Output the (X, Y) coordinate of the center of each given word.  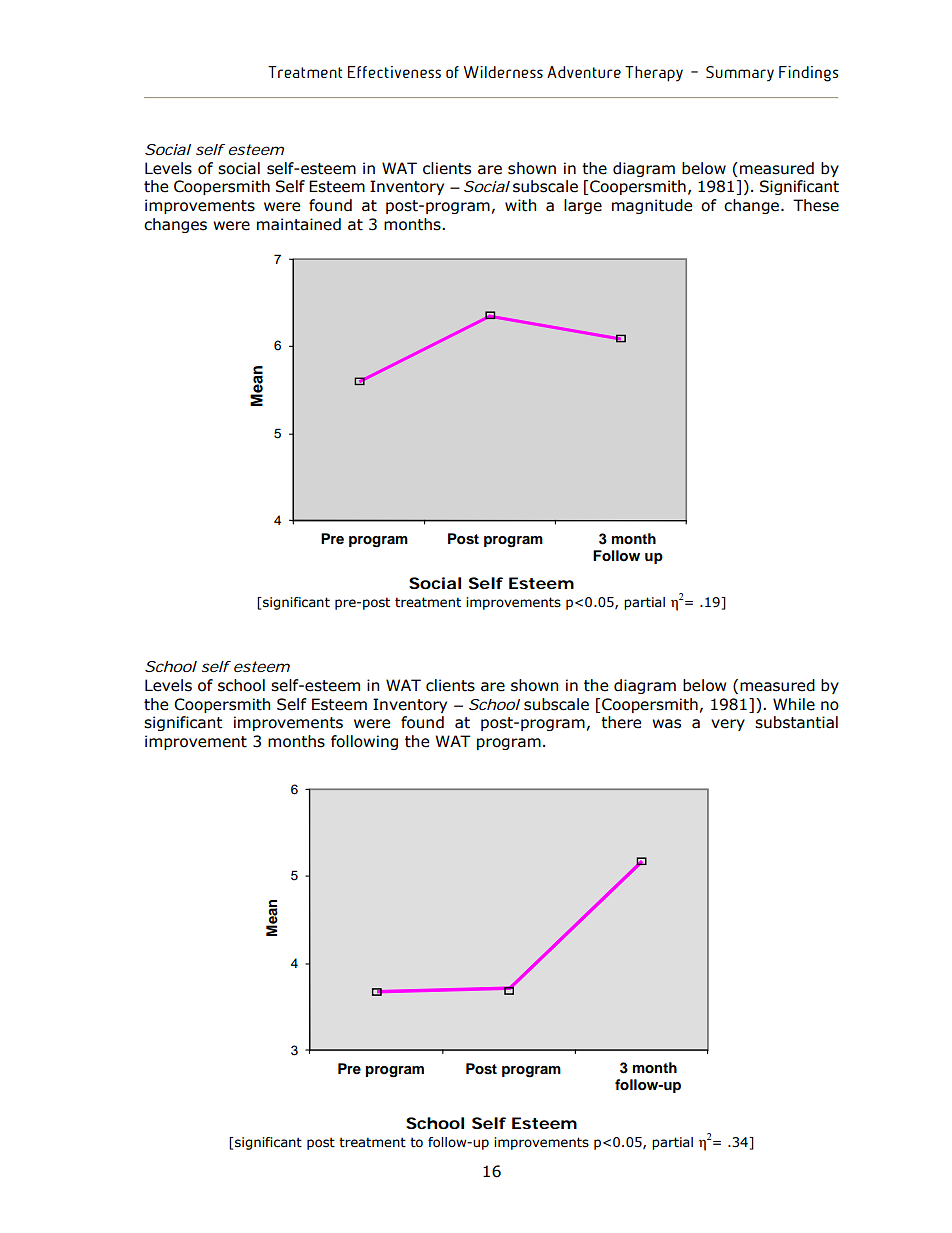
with (520, 205)
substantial (796, 722)
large (583, 206)
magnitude (652, 206)
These (816, 205)
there (621, 722)
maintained (299, 224)
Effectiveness (394, 72)
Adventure (584, 72)
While (794, 704)
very (728, 725)
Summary (740, 74)
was (666, 724)
